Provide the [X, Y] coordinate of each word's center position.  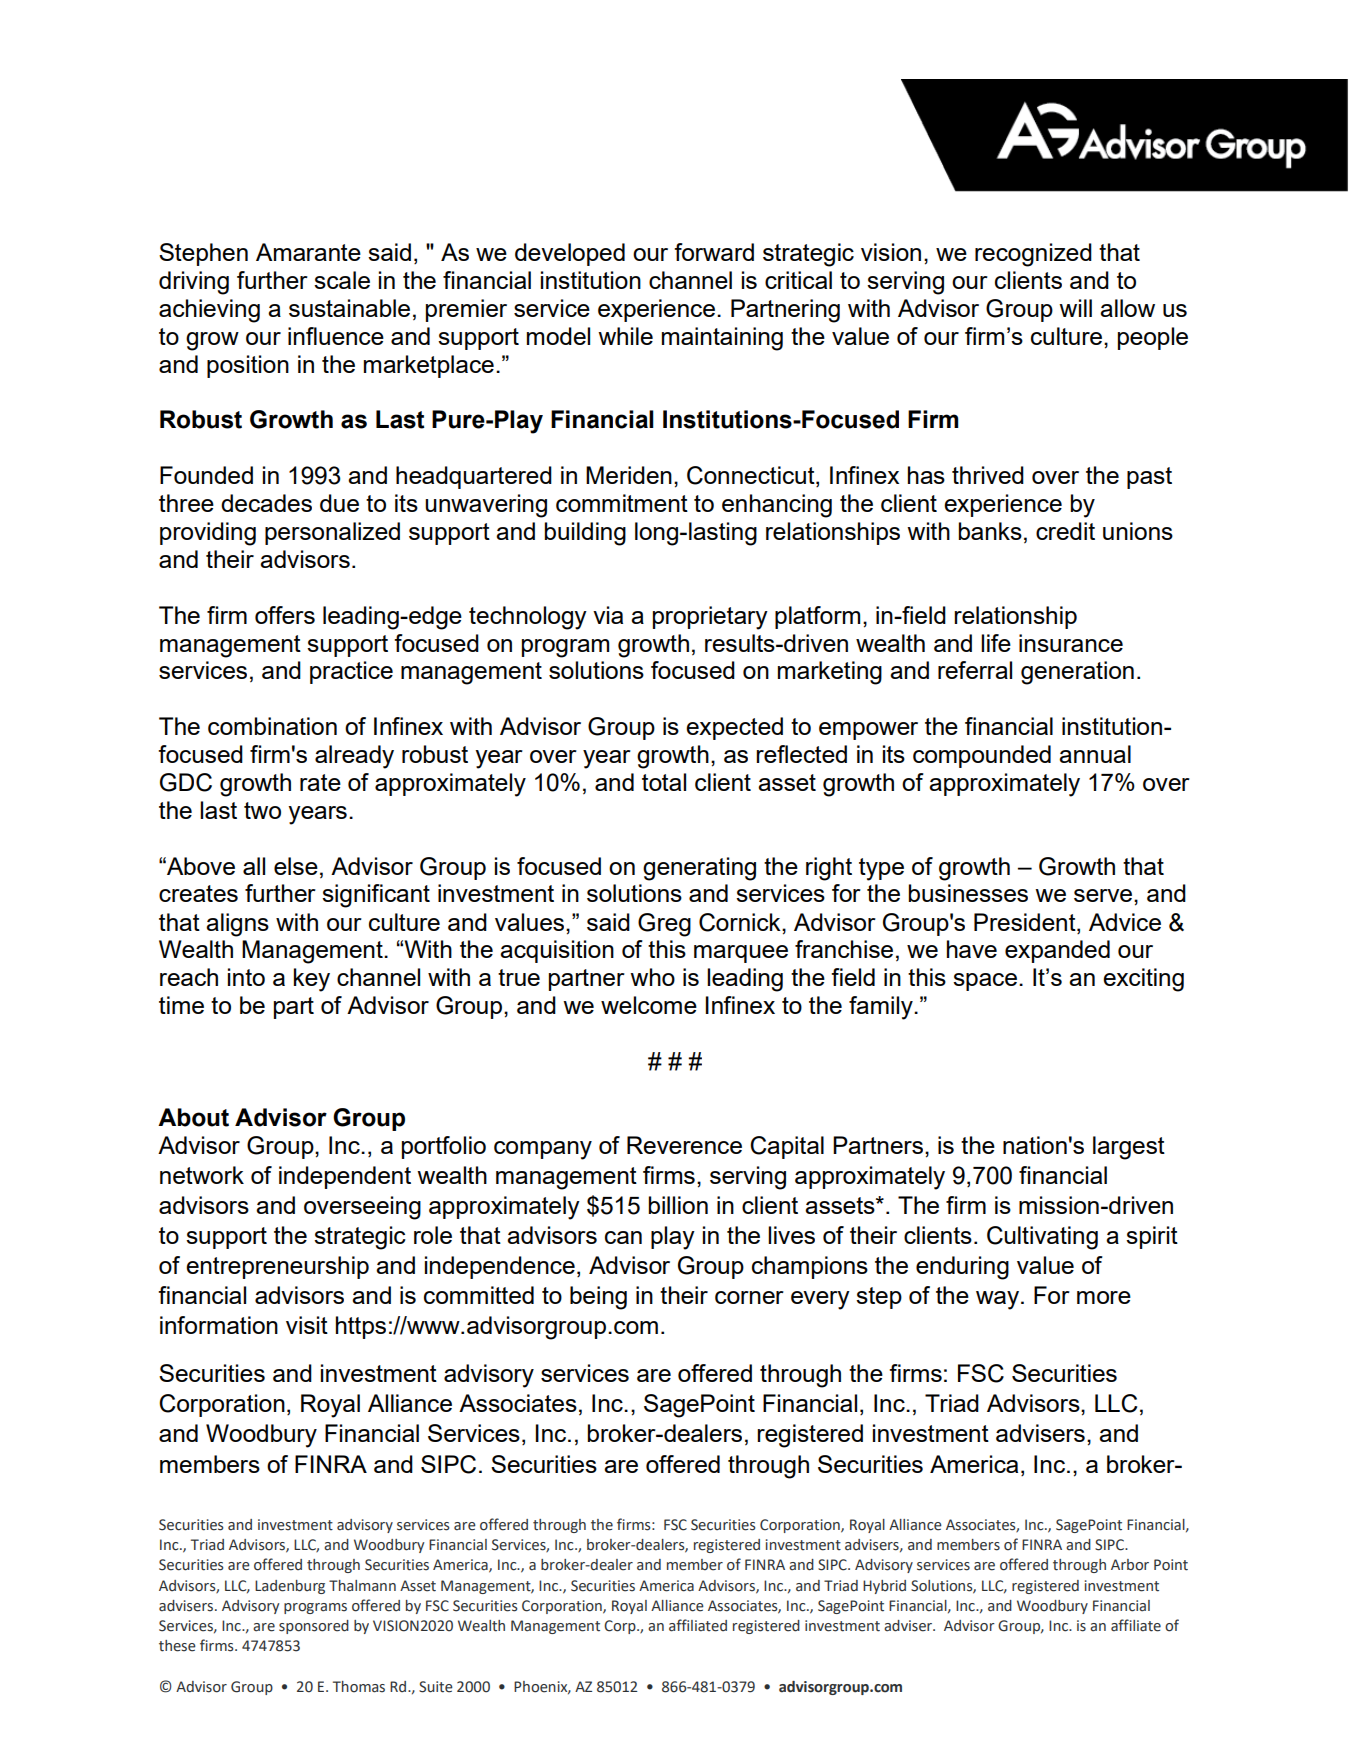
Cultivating [1042, 1238]
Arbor [1130, 1565]
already [354, 757]
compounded [982, 756]
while [625, 336]
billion [678, 1205]
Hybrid [884, 1587]
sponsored [314, 1627]
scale [342, 280]
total [664, 782]
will [1075, 308]
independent [345, 1177]
